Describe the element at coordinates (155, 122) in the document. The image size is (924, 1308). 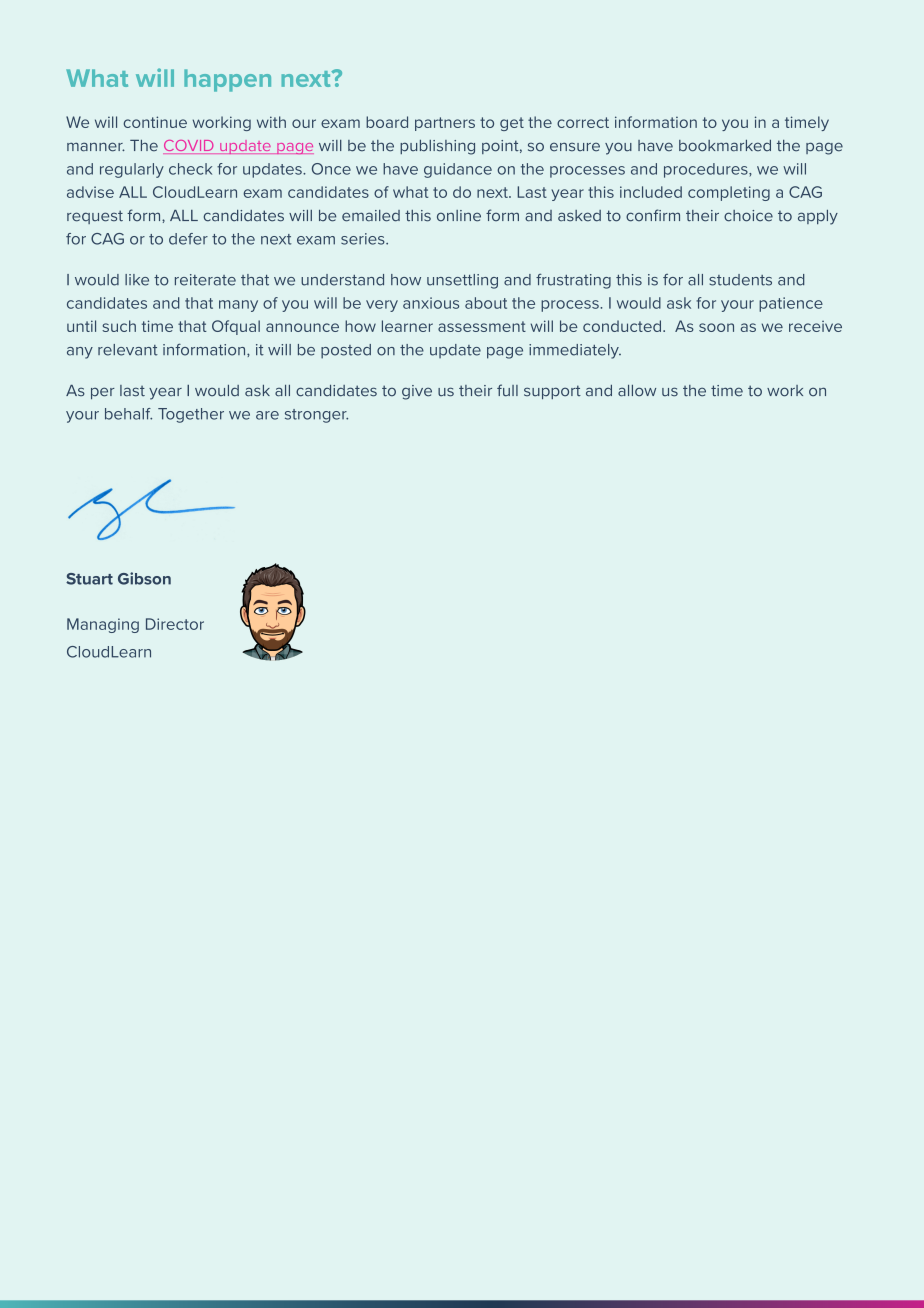
I see `continue` at that location.
